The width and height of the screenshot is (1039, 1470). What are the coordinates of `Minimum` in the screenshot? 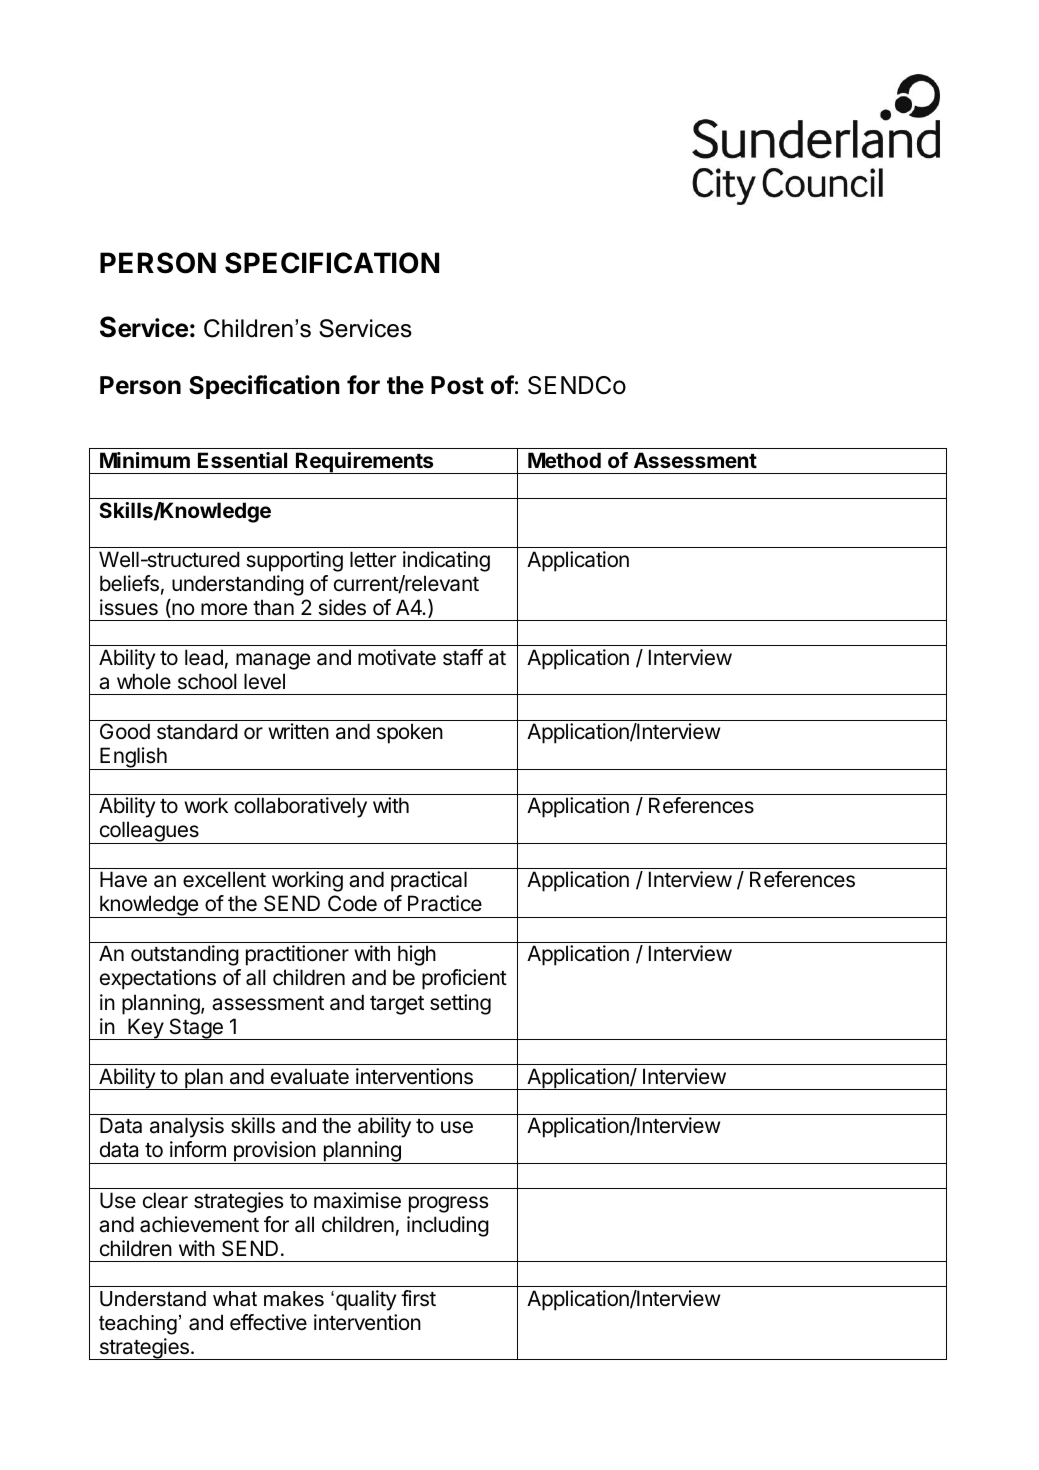 It's located at (145, 460).
